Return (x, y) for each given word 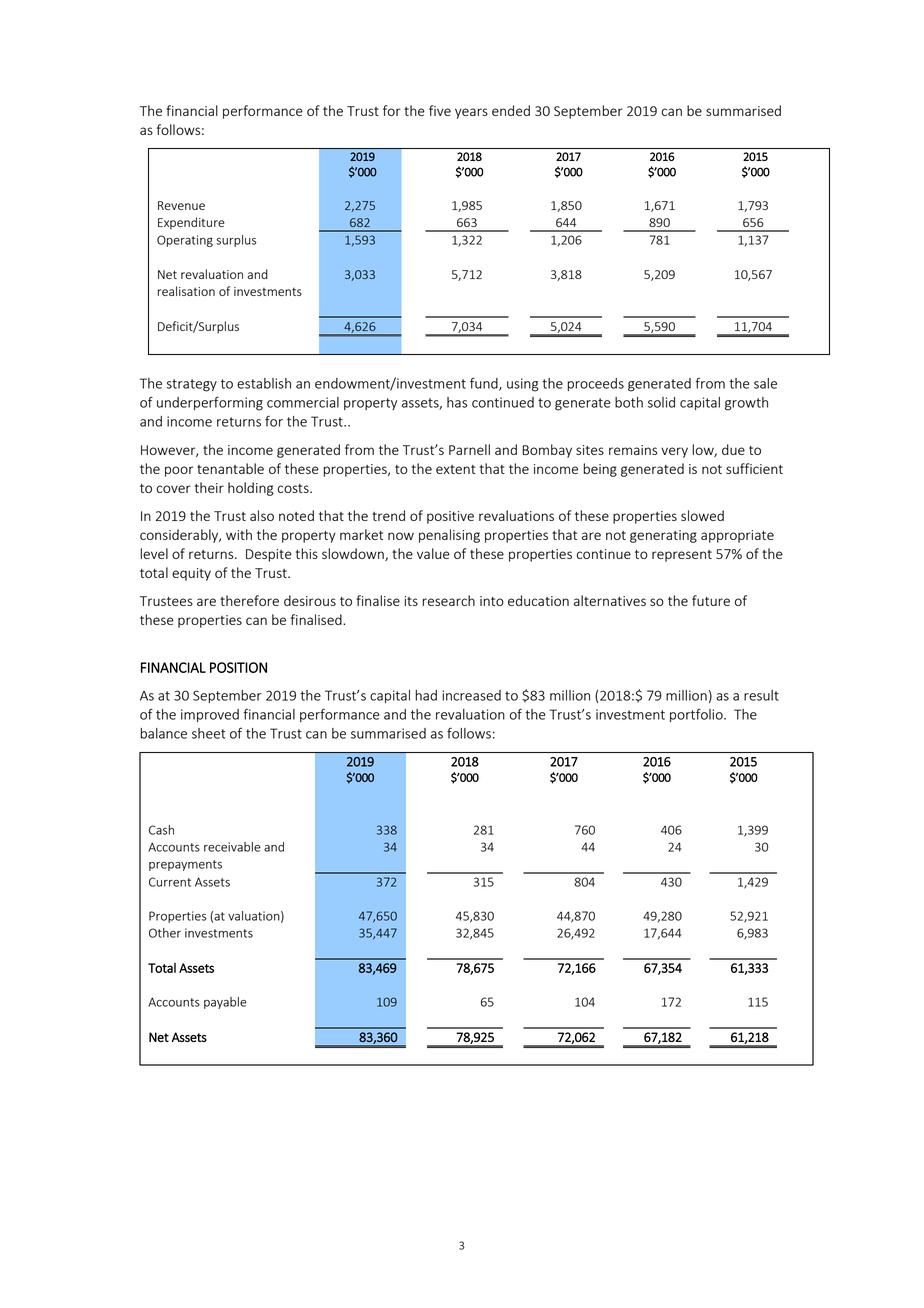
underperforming (210, 403)
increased (471, 695)
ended (511, 110)
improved (210, 715)
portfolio (697, 715)
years (471, 113)
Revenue (181, 205)
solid (661, 402)
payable (225, 1003)
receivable (232, 847)
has (457, 402)
